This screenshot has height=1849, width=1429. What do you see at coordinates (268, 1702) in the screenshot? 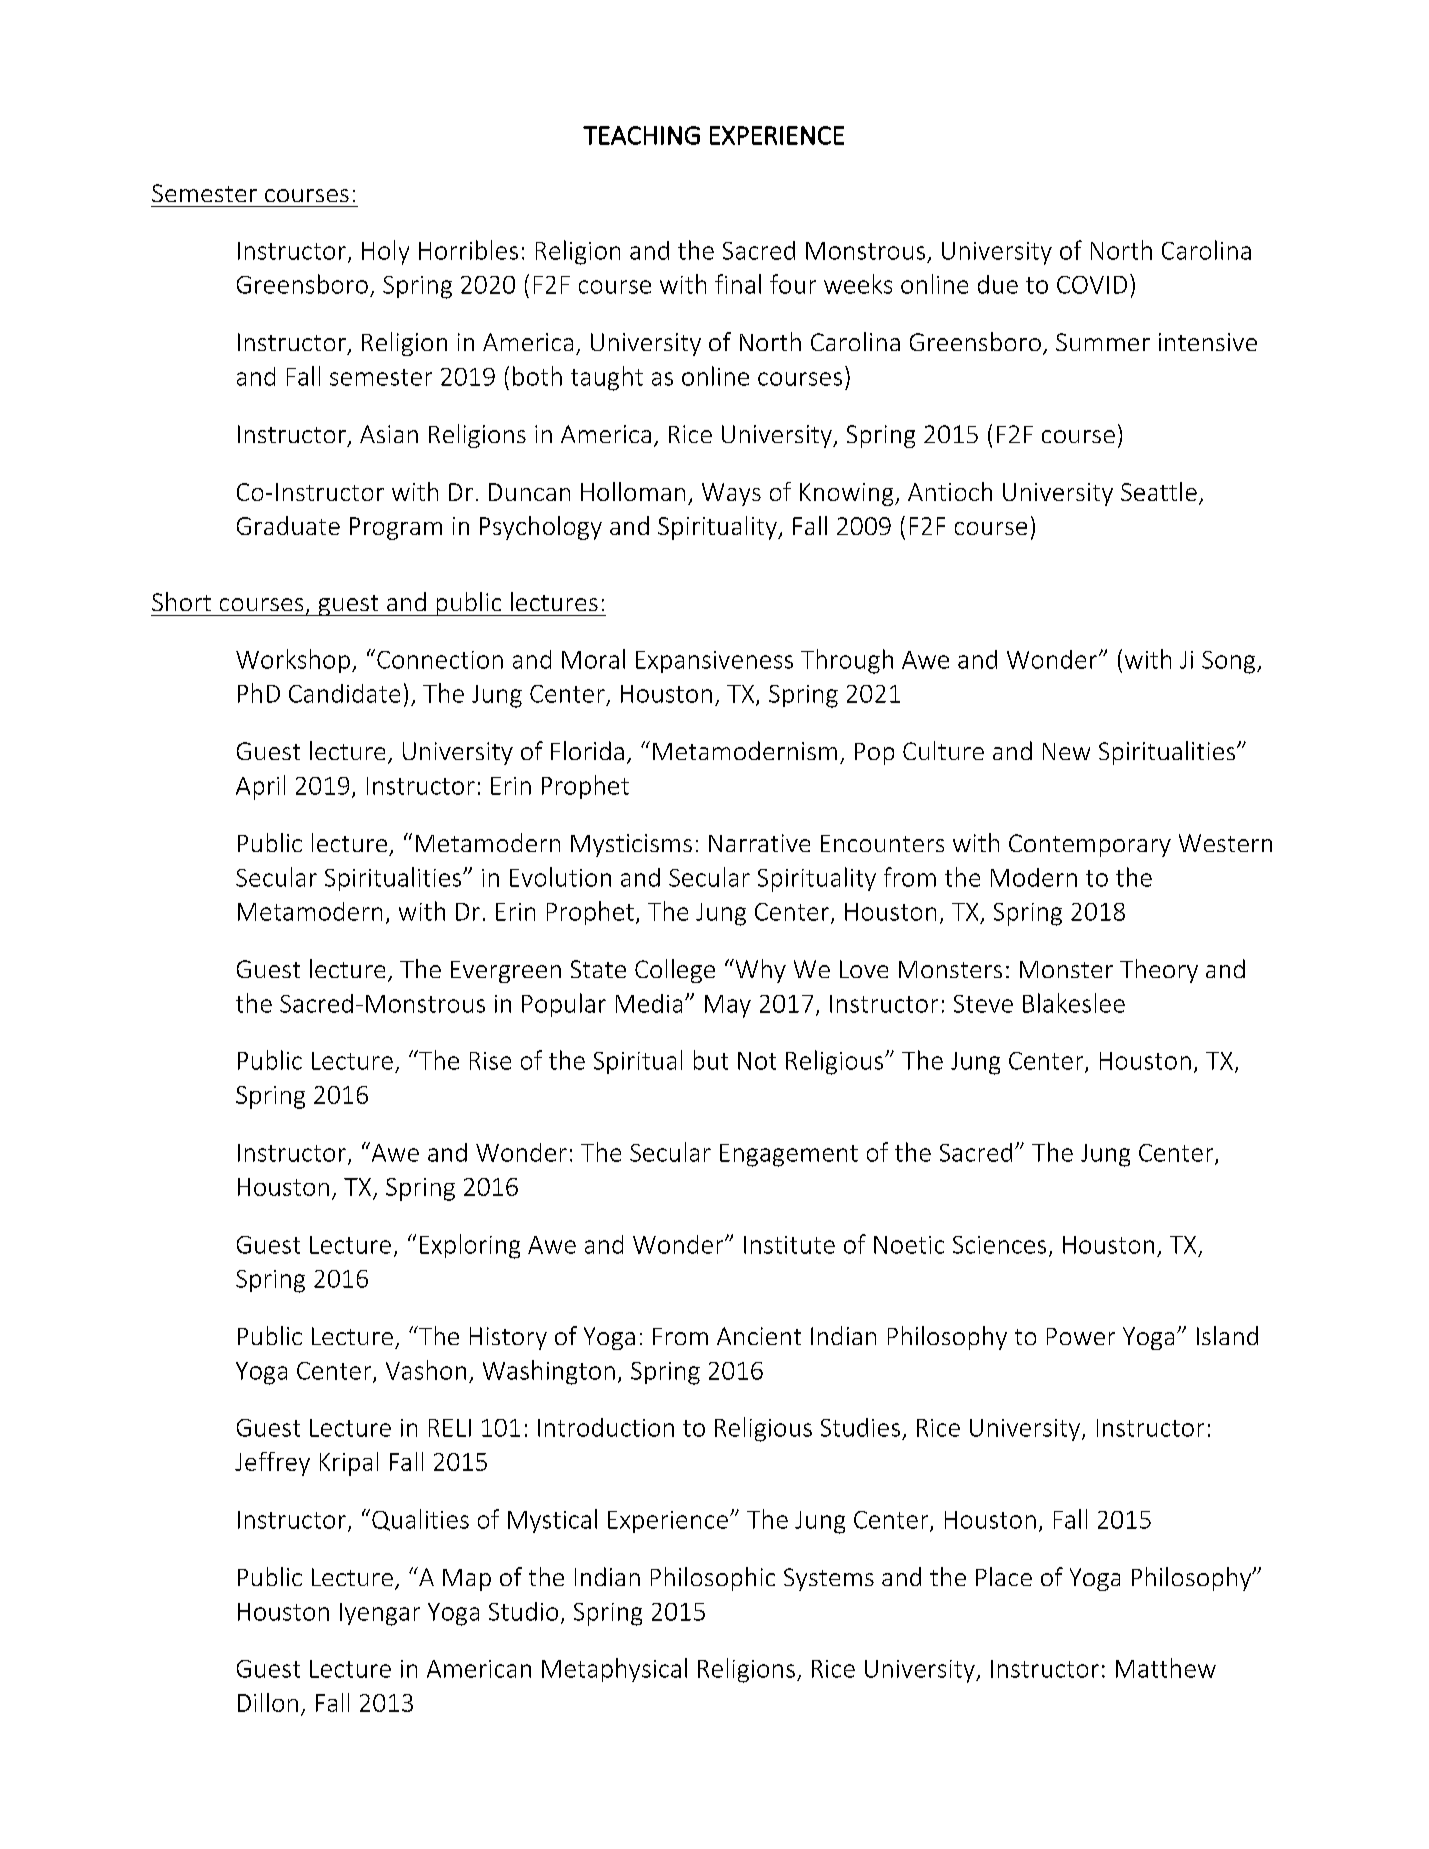
I see `Dillon` at bounding box center [268, 1702].
